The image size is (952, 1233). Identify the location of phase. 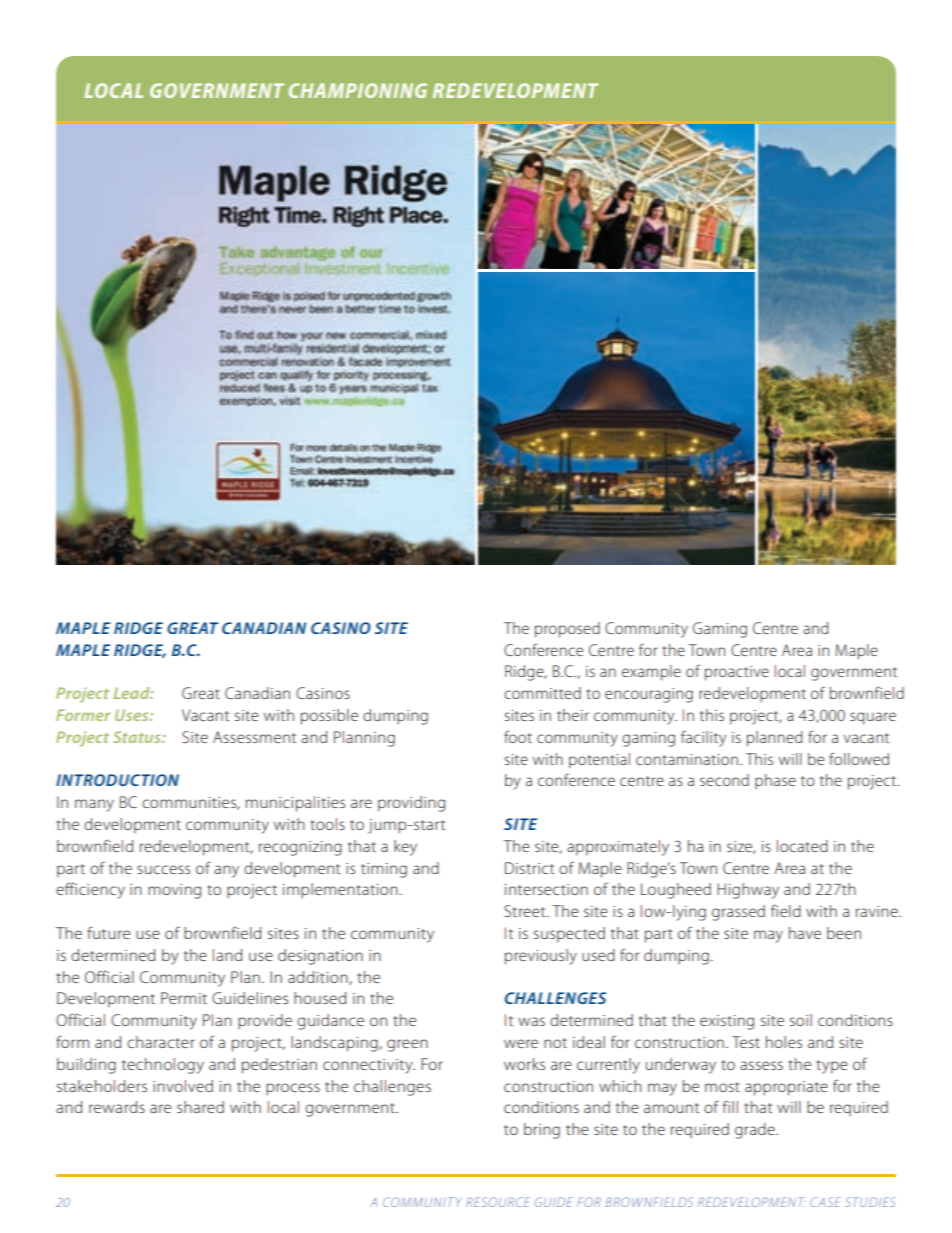
(775, 781).
